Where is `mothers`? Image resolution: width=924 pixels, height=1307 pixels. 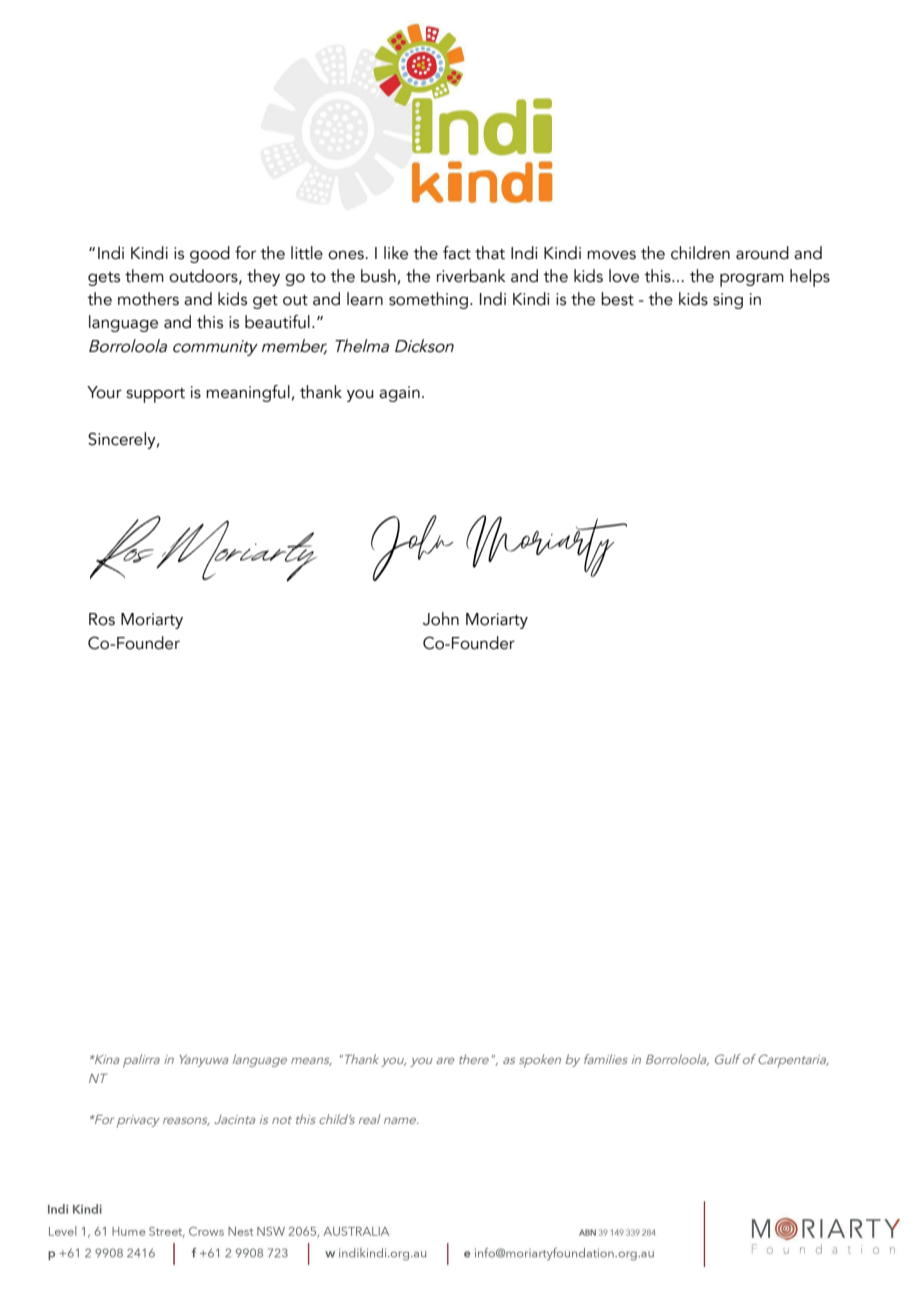
mothers is located at coordinates (148, 299).
